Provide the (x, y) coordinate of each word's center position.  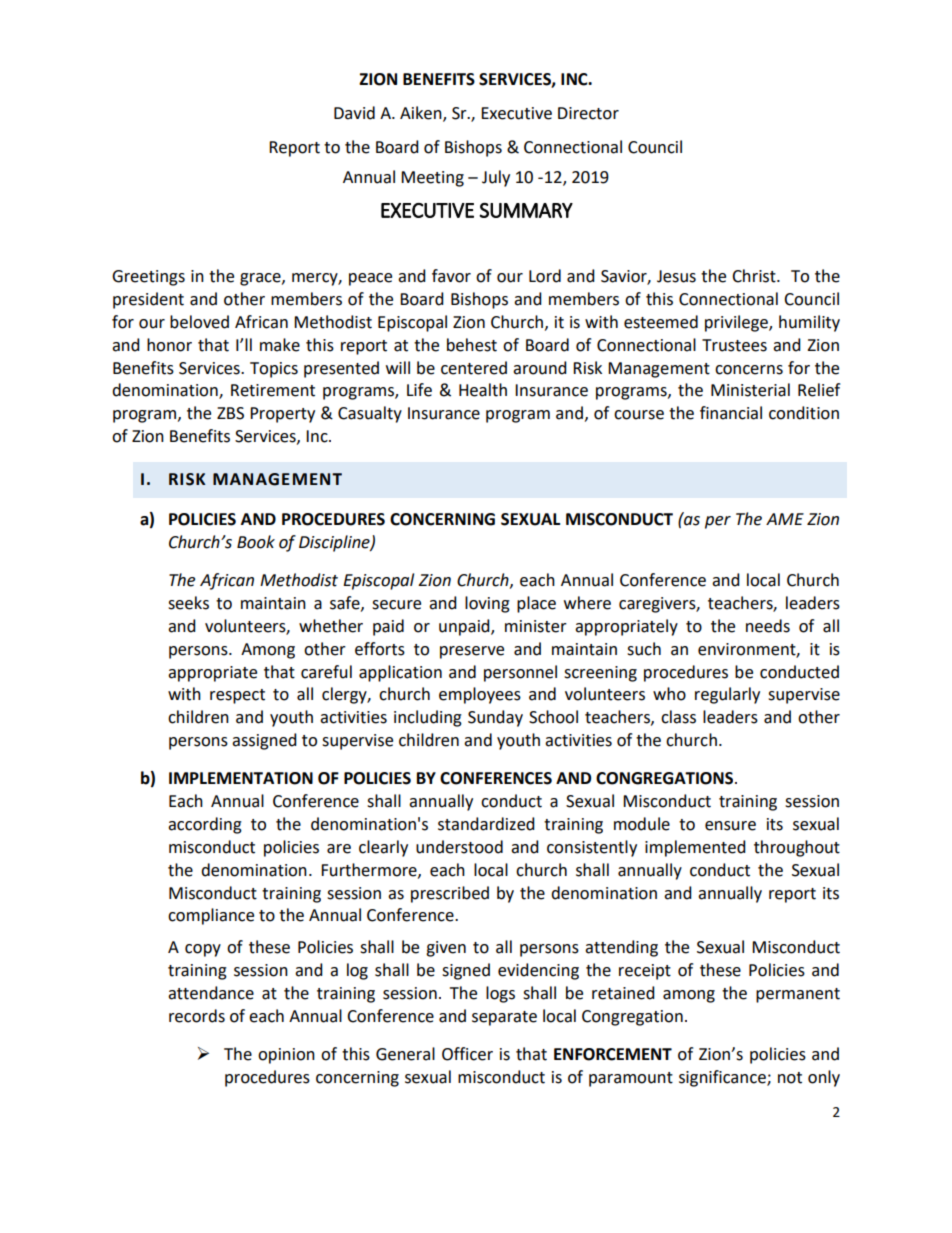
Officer (467, 1054)
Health (483, 390)
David (354, 113)
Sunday (495, 718)
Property (282, 415)
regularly (727, 695)
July (496, 178)
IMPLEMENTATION (241, 778)
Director (588, 113)
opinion (286, 1056)
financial (731, 413)
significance (723, 1078)
